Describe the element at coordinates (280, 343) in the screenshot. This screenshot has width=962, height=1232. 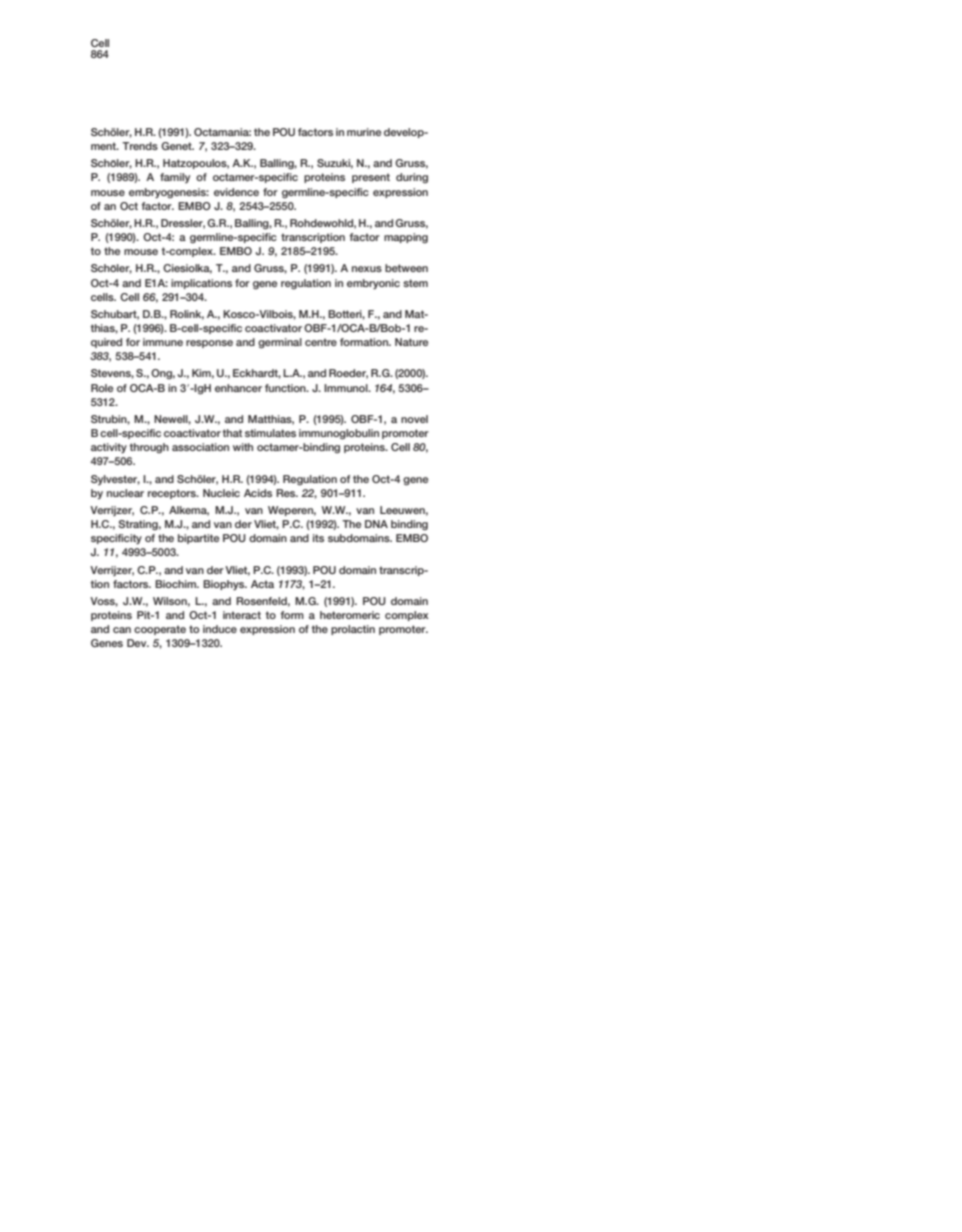
I see `germinal` at that location.
